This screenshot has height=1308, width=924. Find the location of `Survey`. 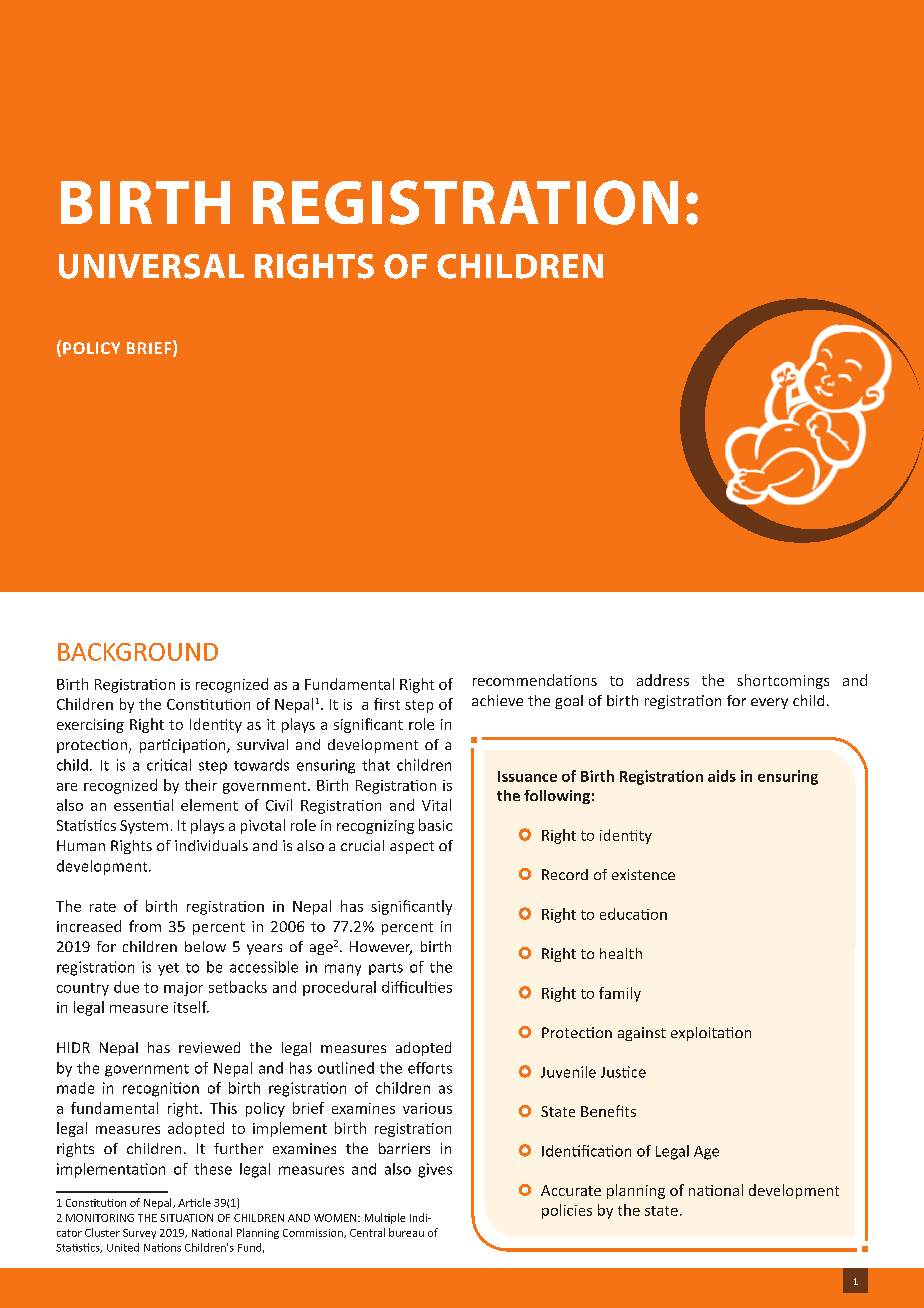

Survey is located at coordinates (139, 1234).
